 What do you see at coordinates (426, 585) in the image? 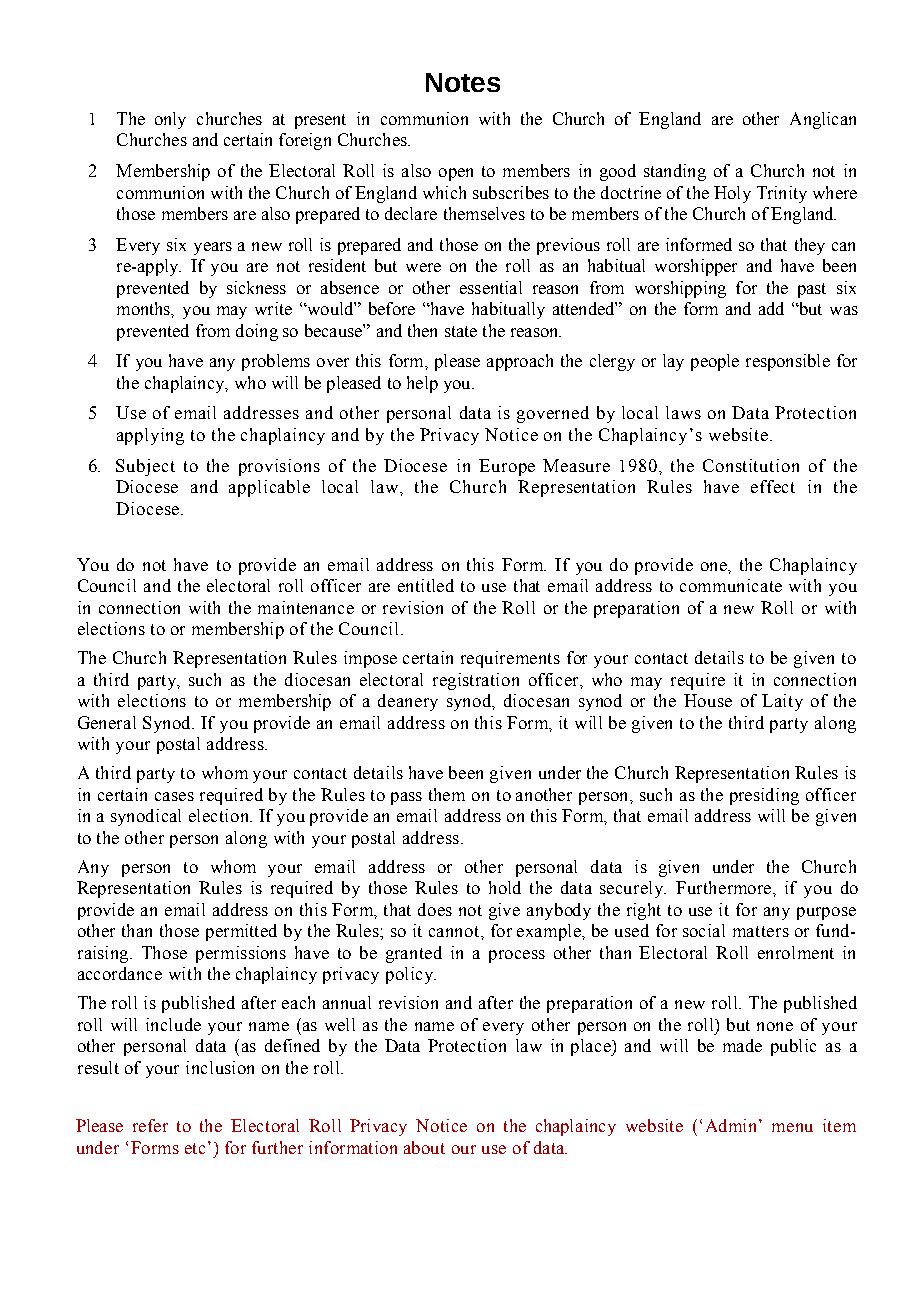
I see `entitled` at bounding box center [426, 585].
